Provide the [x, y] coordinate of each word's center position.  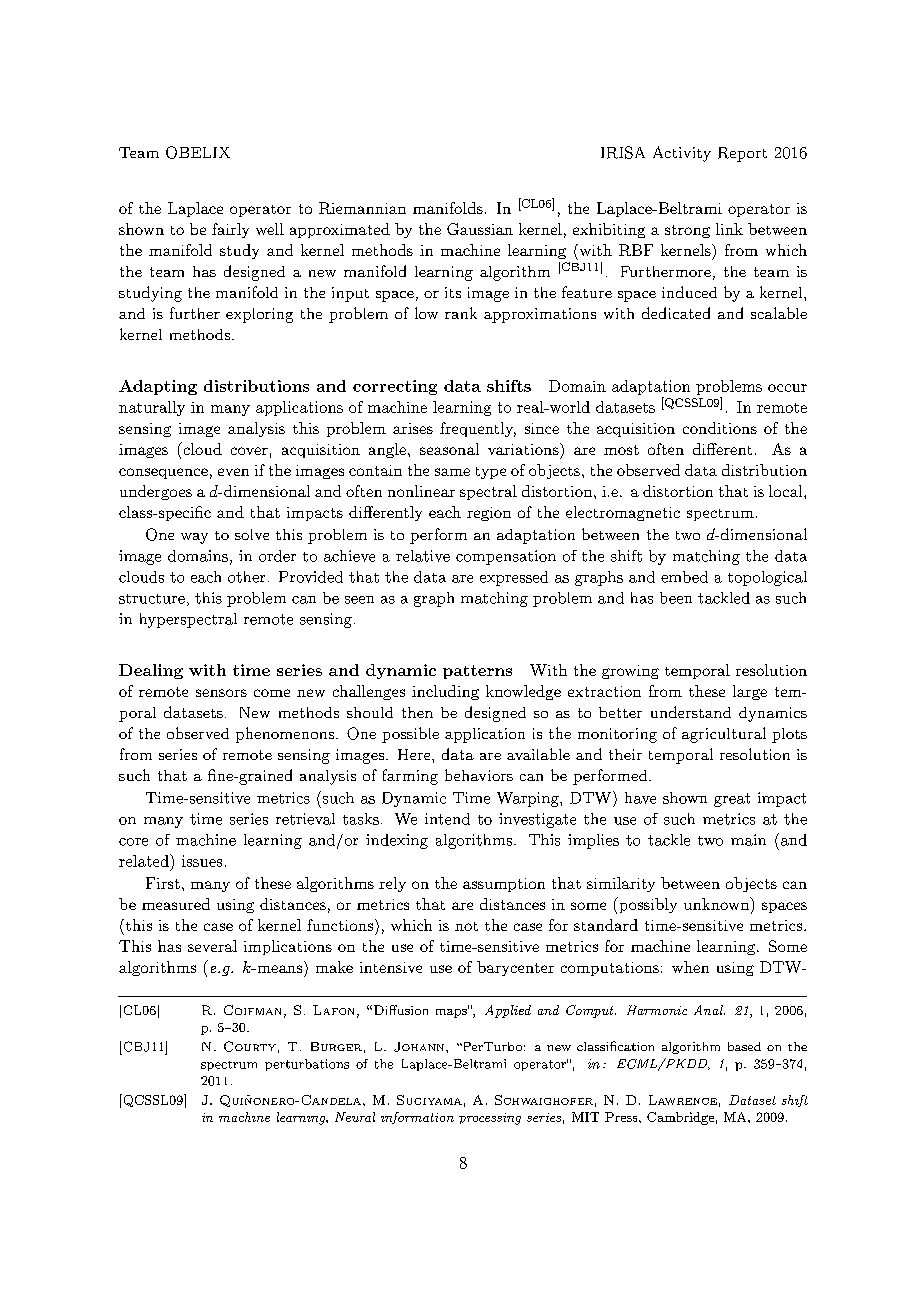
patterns [477, 672]
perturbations [307, 1065]
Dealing [151, 671]
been [676, 598]
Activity [682, 154]
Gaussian [480, 229]
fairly [230, 230]
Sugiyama [429, 1100]
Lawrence [683, 1100]
